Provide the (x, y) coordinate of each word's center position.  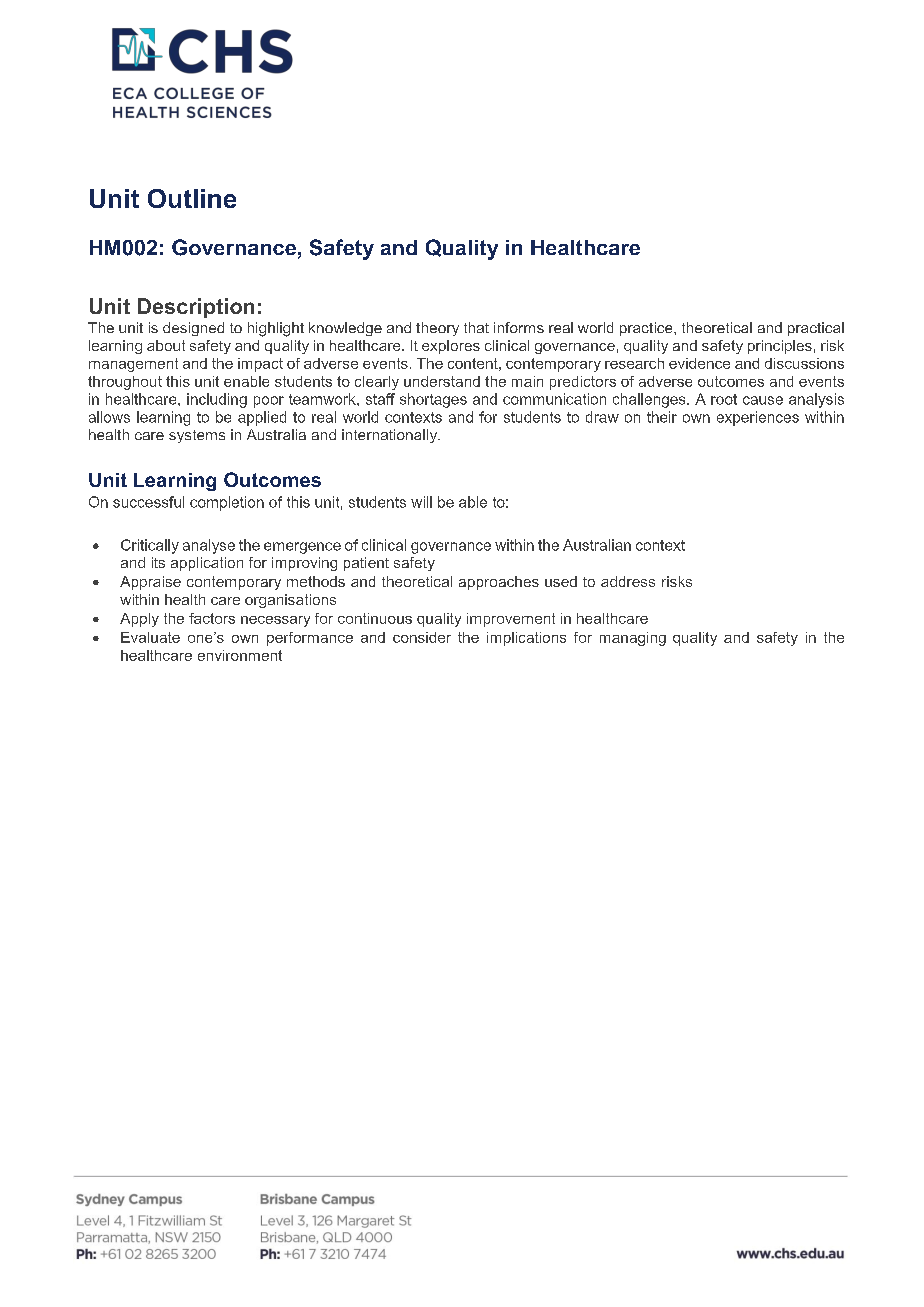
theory (437, 329)
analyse (209, 546)
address (628, 581)
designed (193, 329)
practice (647, 329)
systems (197, 436)
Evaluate (150, 637)
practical (816, 329)
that (476, 327)
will (421, 502)
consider (422, 637)
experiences (758, 418)
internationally (391, 436)
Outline (192, 198)
